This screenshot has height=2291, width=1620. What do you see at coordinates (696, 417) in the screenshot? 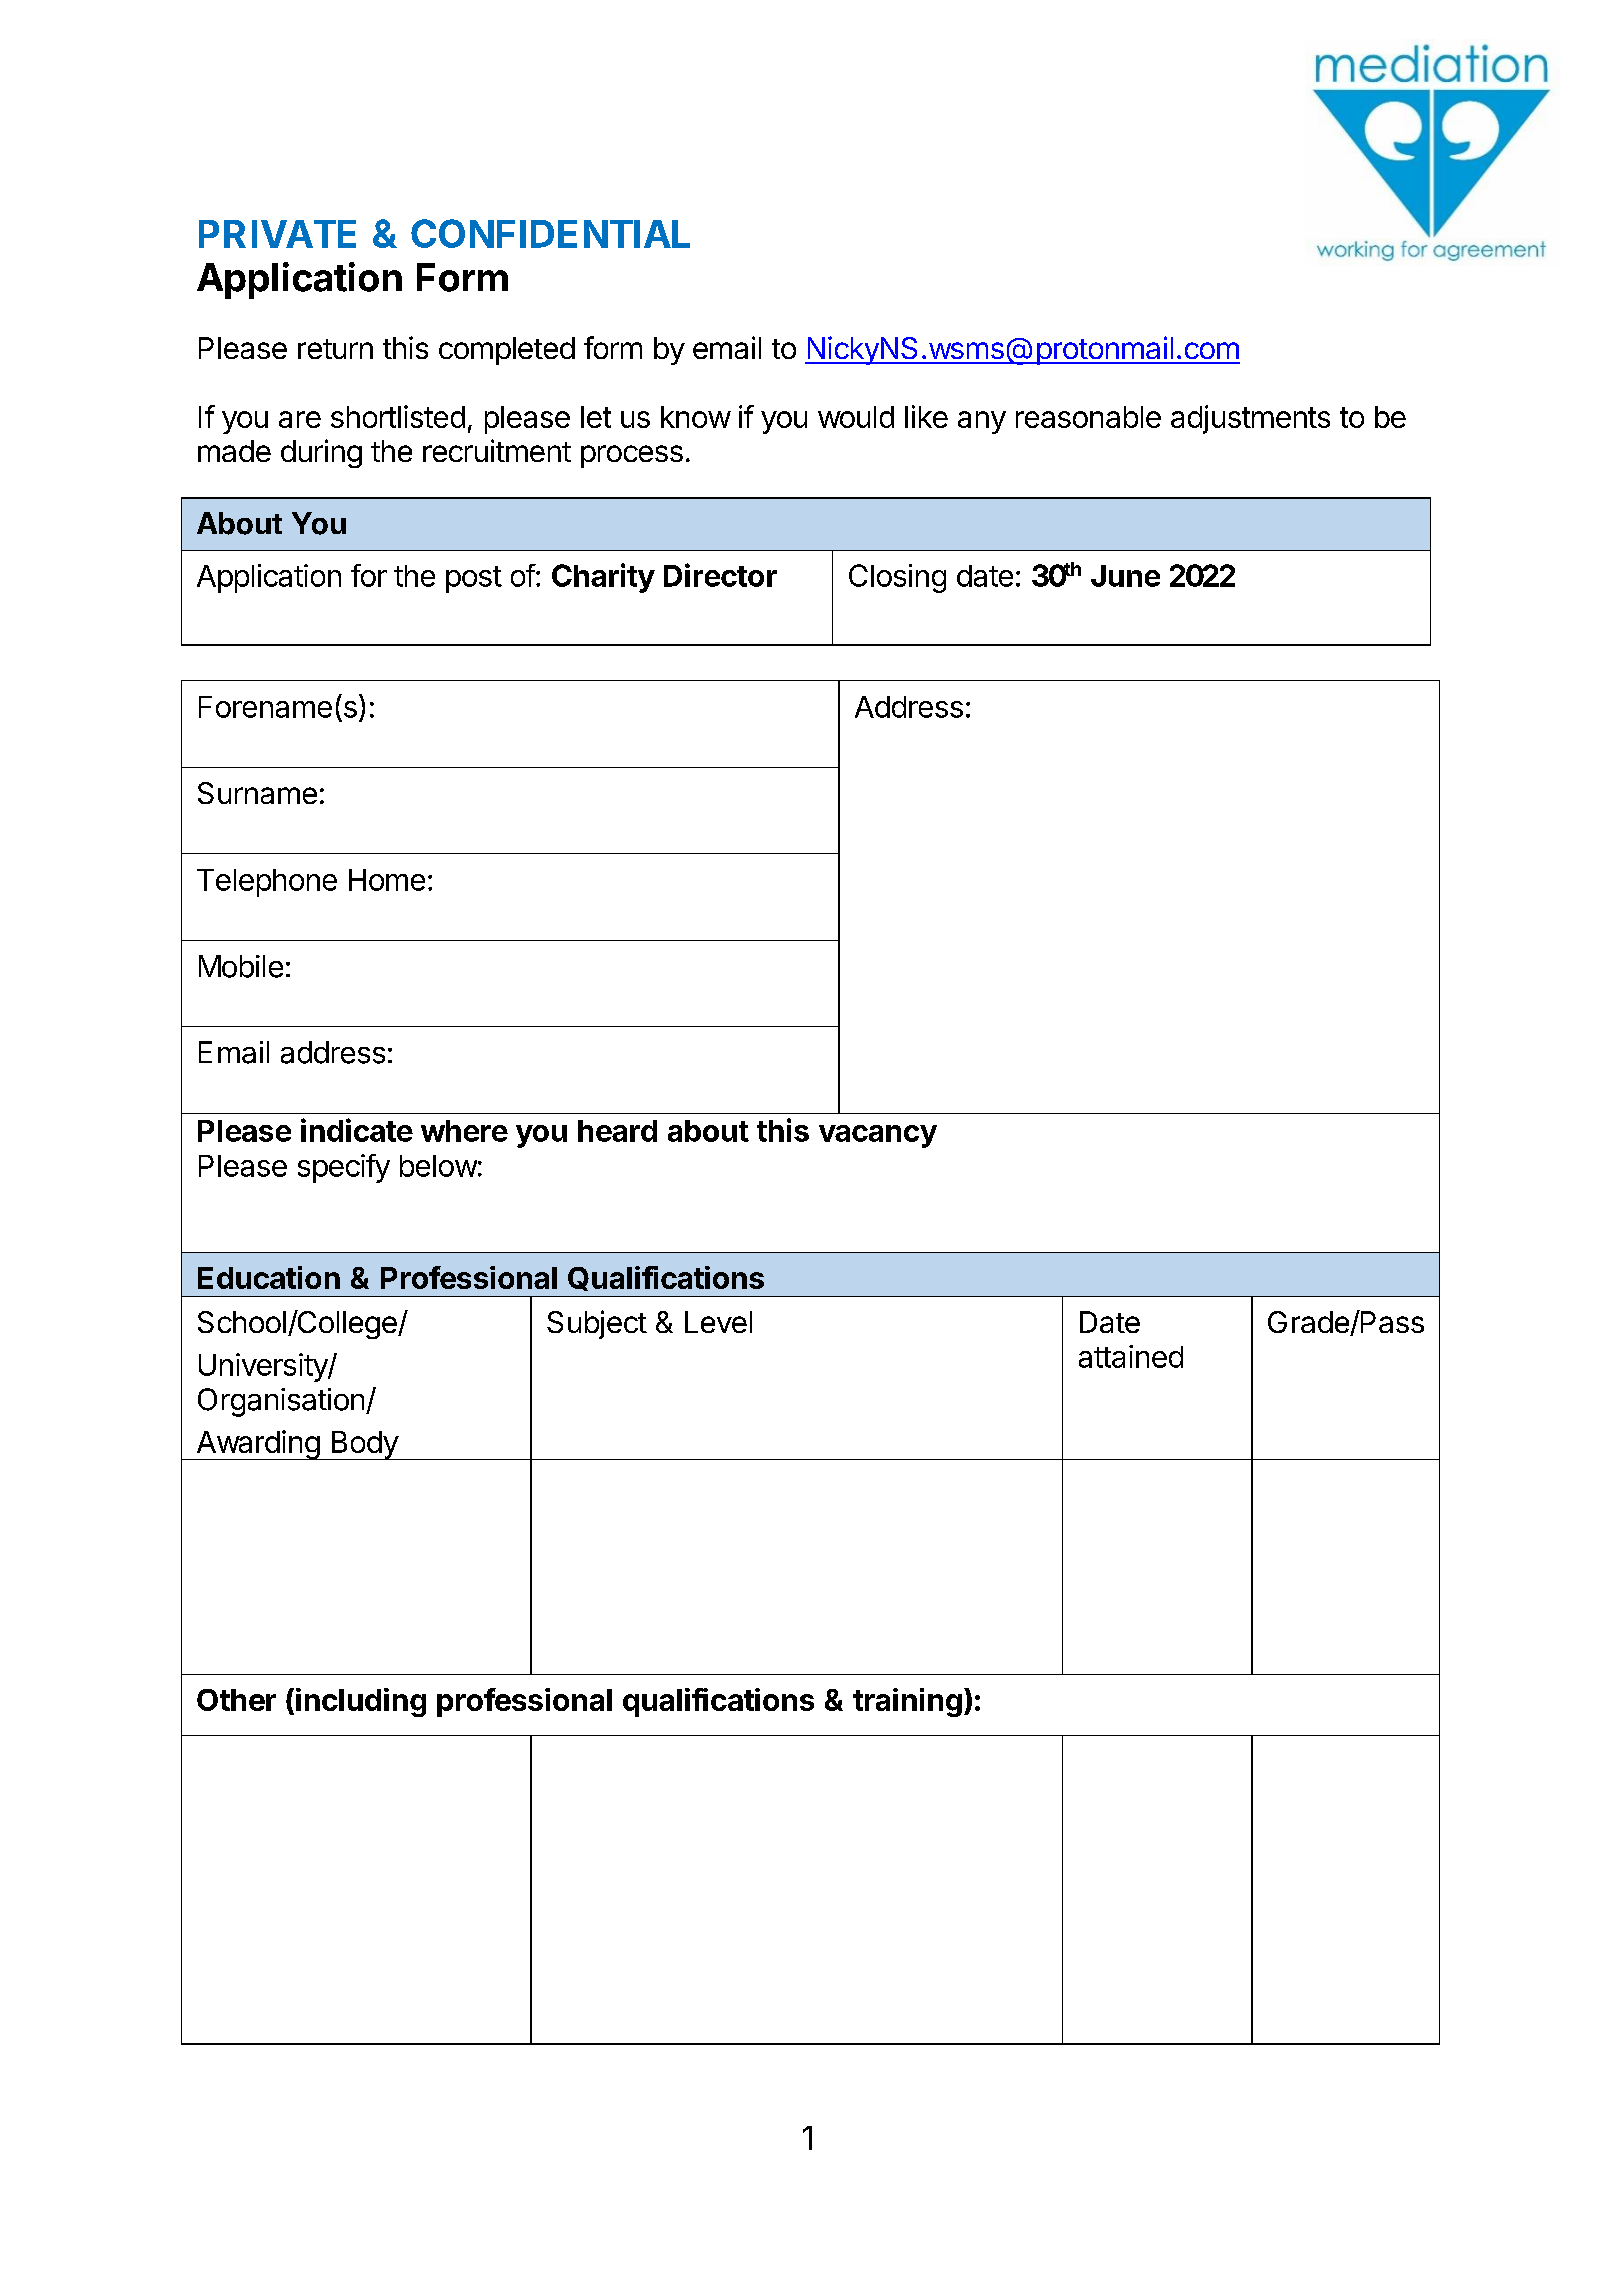
I see `know` at bounding box center [696, 417].
